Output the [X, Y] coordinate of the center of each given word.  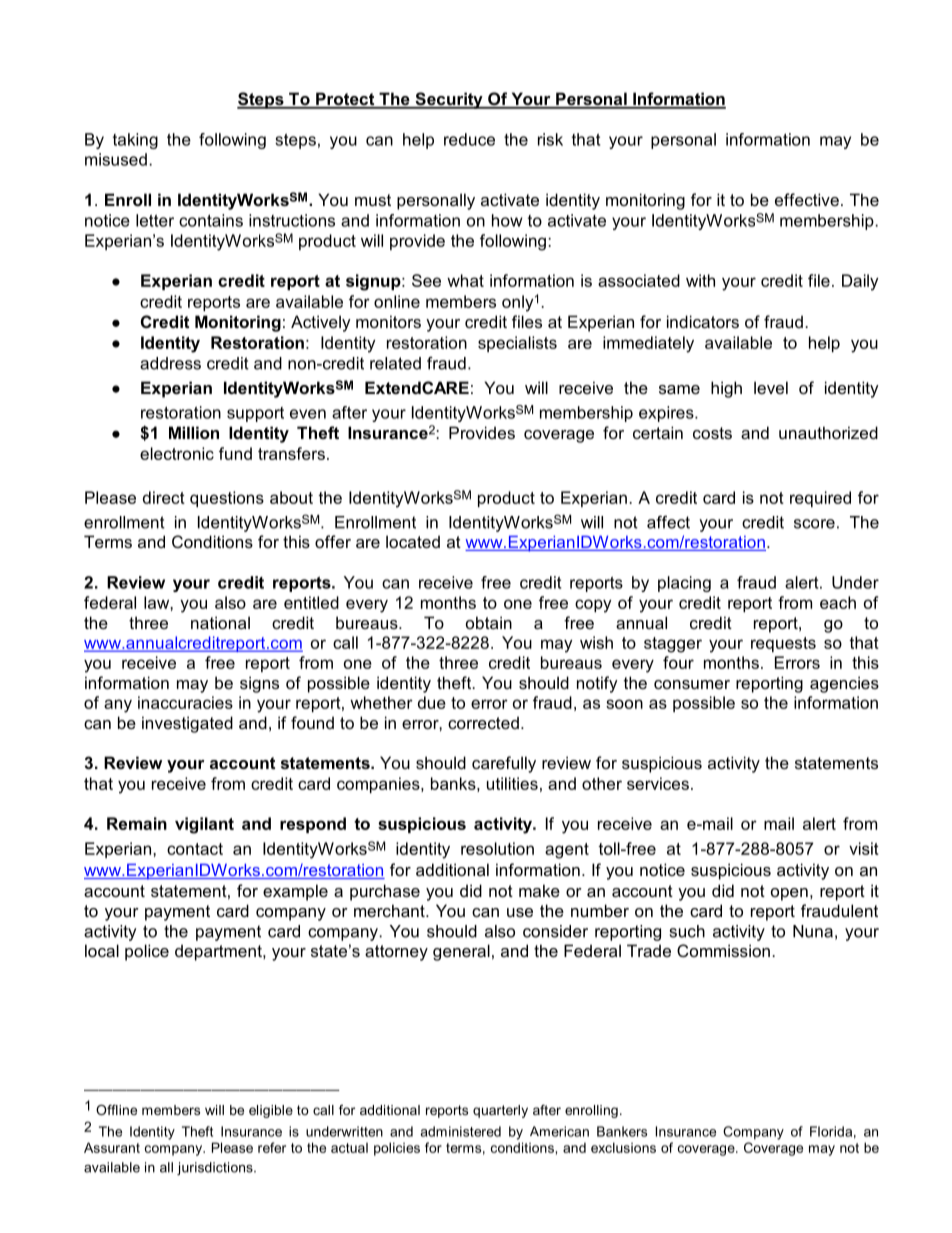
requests [783, 644]
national [220, 622]
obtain [489, 622]
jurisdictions [216, 1168]
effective [807, 199]
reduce [469, 139]
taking [135, 141]
